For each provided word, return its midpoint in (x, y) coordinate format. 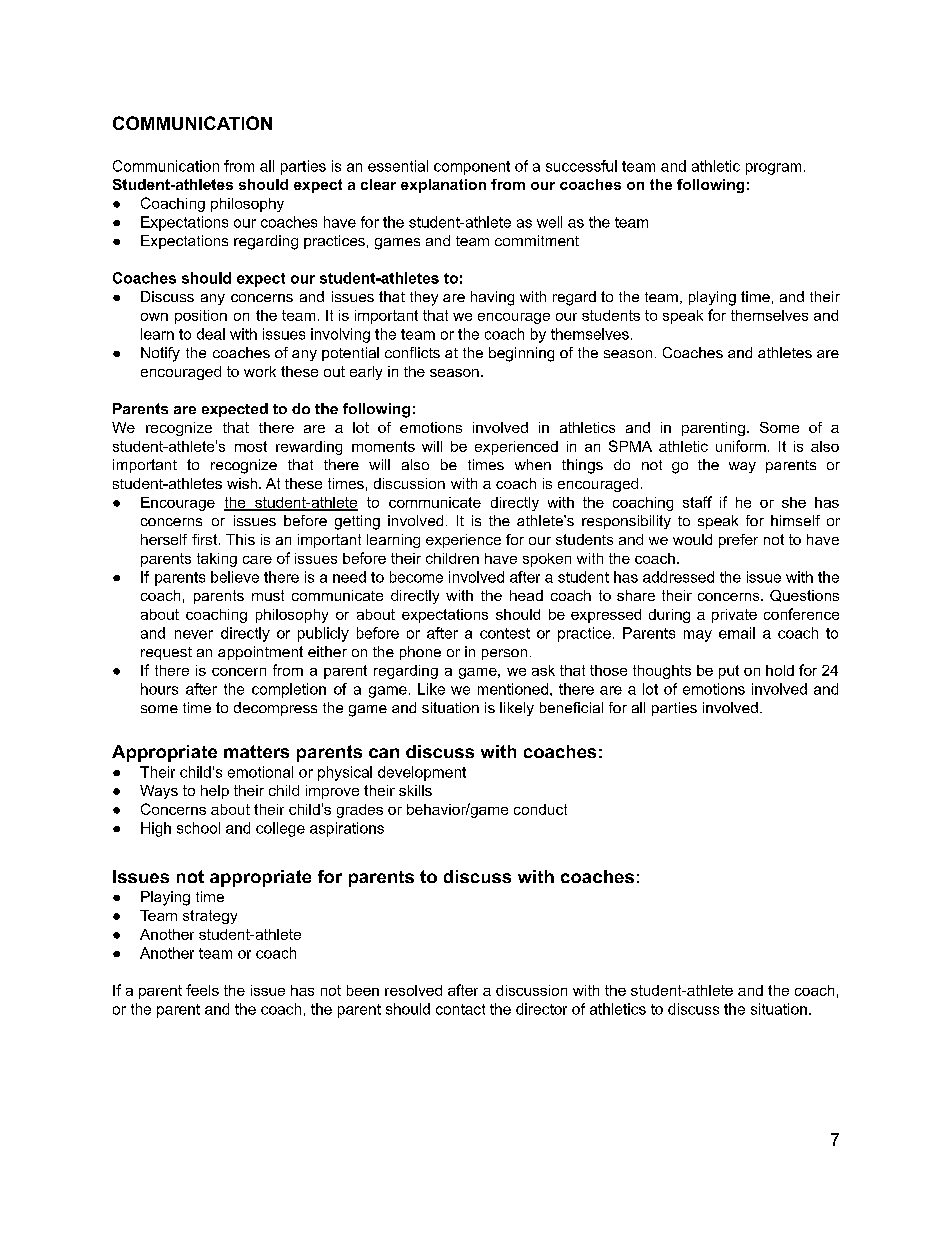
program (773, 169)
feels (202, 990)
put (729, 672)
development (422, 773)
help (215, 792)
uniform (741, 446)
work (260, 371)
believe (235, 577)
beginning (521, 354)
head (526, 595)
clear (378, 184)
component (472, 168)
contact (460, 1009)
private (734, 616)
